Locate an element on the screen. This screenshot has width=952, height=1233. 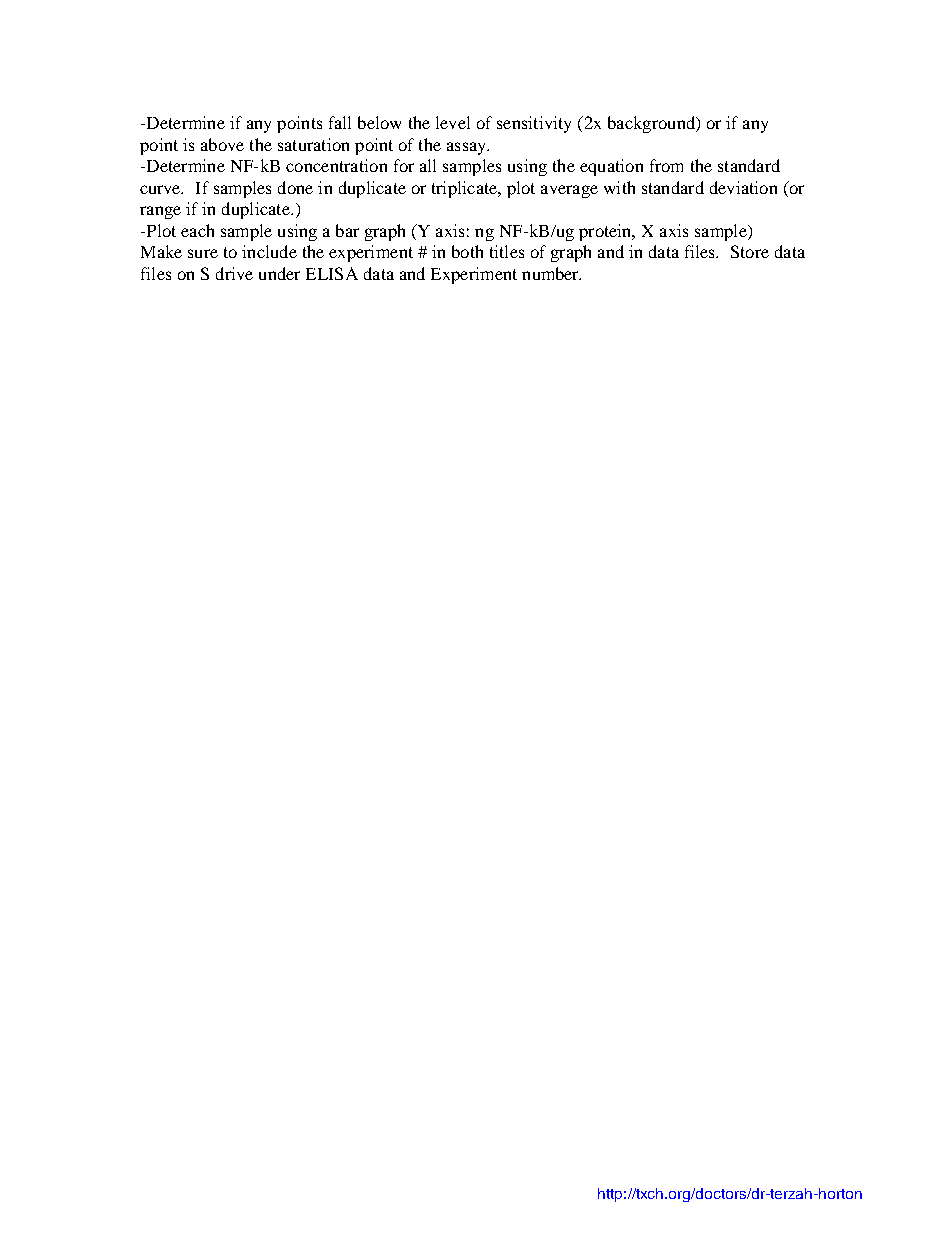
triplicate is located at coordinates (465, 189).
